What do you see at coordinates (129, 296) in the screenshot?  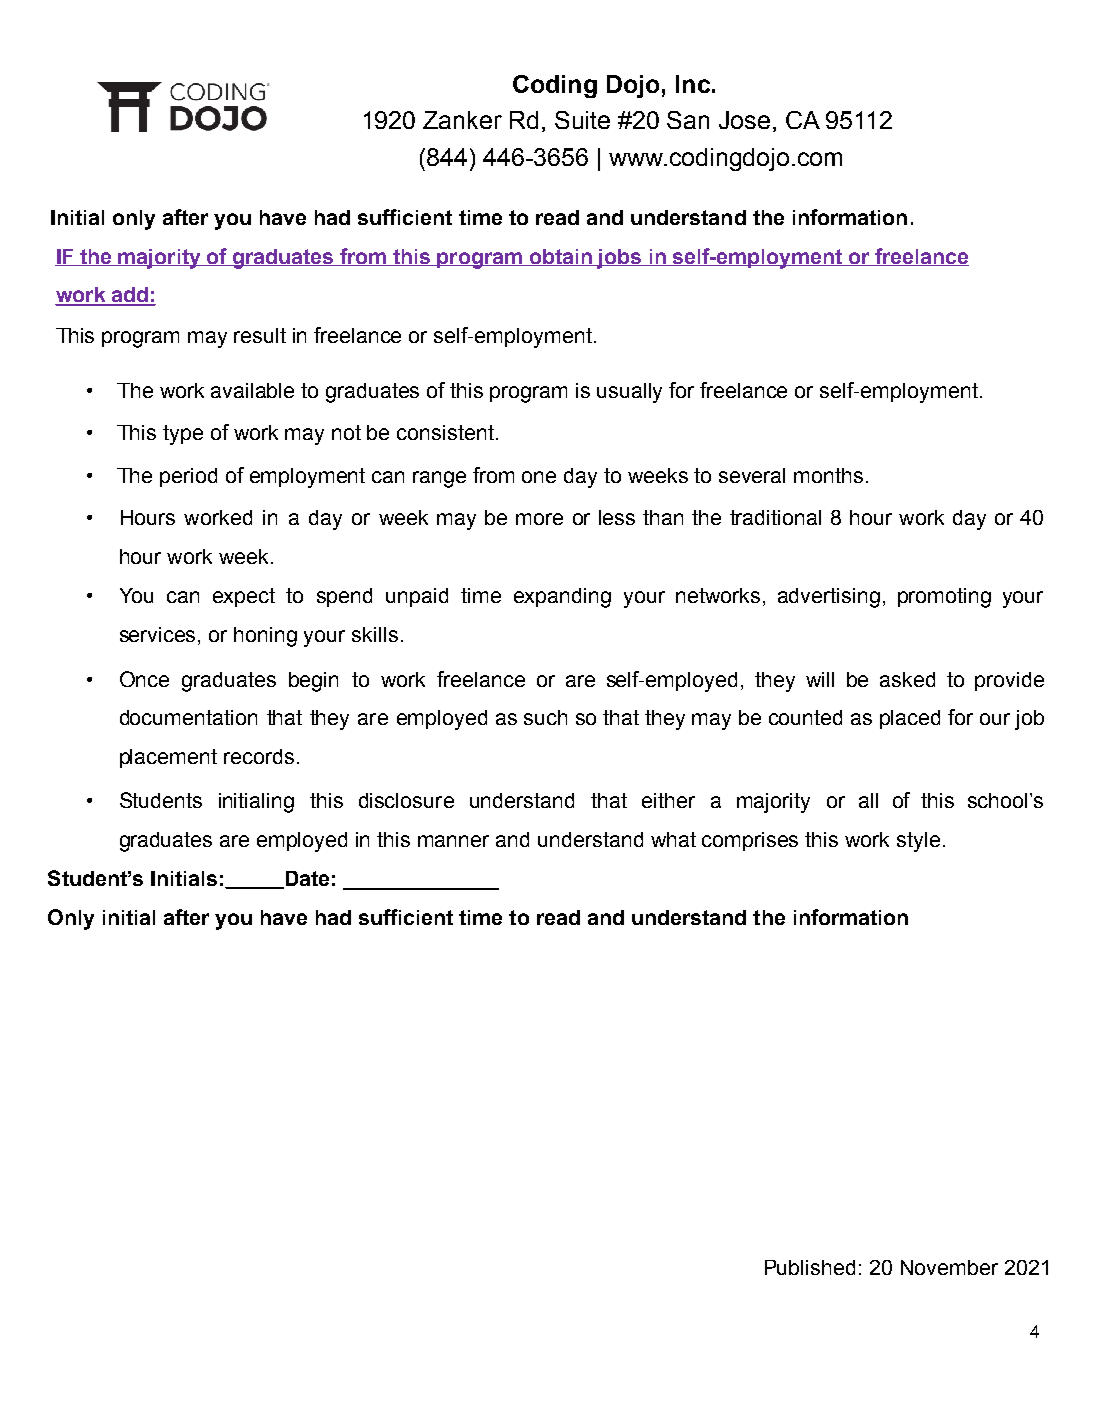 I see `add` at bounding box center [129, 296].
